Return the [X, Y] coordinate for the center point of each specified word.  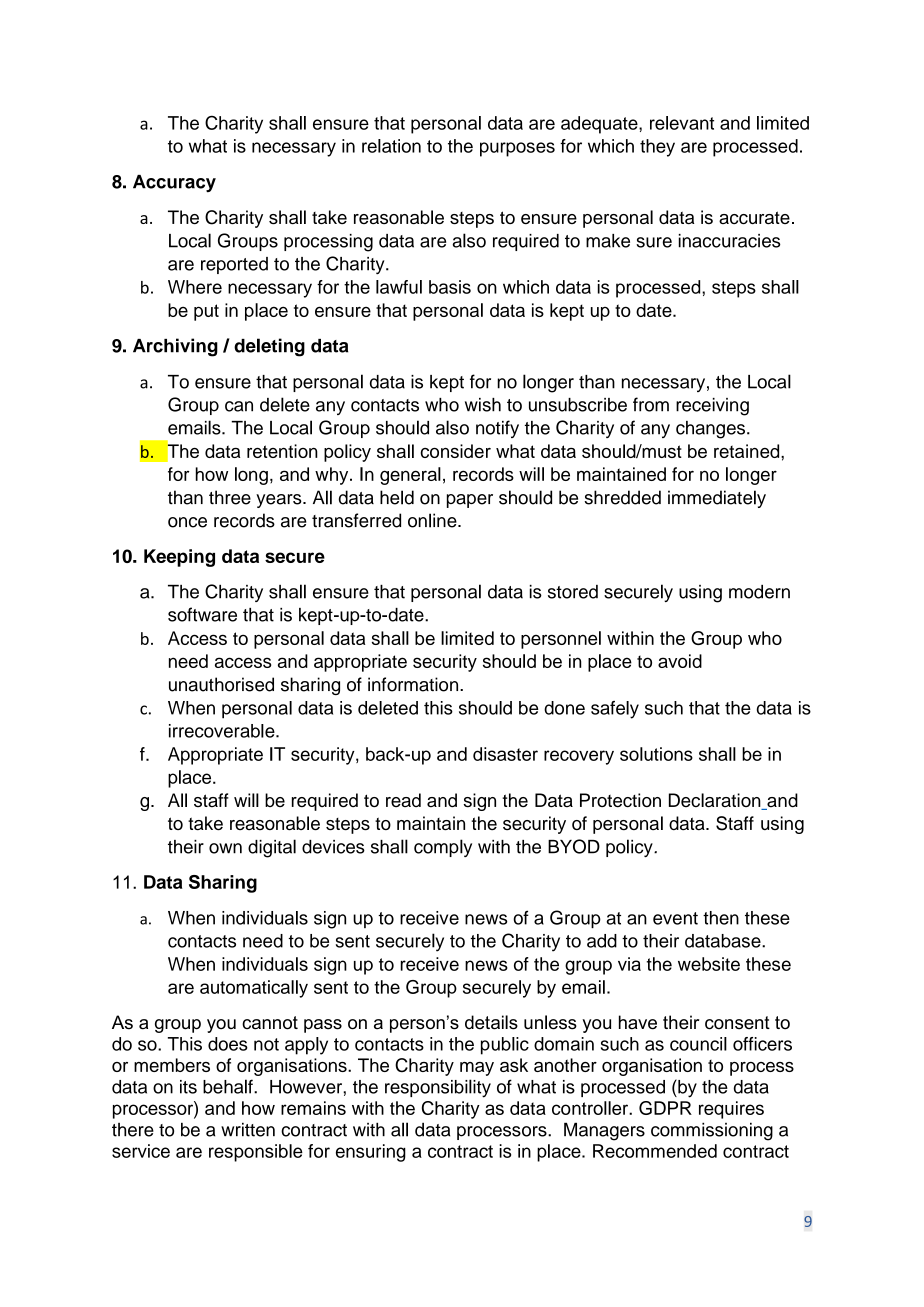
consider [455, 451]
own [225, 848]
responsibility [438, 1088]
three [230, 497]
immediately [717, 499]
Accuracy [174, 183]
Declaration [716, 801]
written [248, 1129]
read [403, 800]
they [657, 148]
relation [391, 146]
